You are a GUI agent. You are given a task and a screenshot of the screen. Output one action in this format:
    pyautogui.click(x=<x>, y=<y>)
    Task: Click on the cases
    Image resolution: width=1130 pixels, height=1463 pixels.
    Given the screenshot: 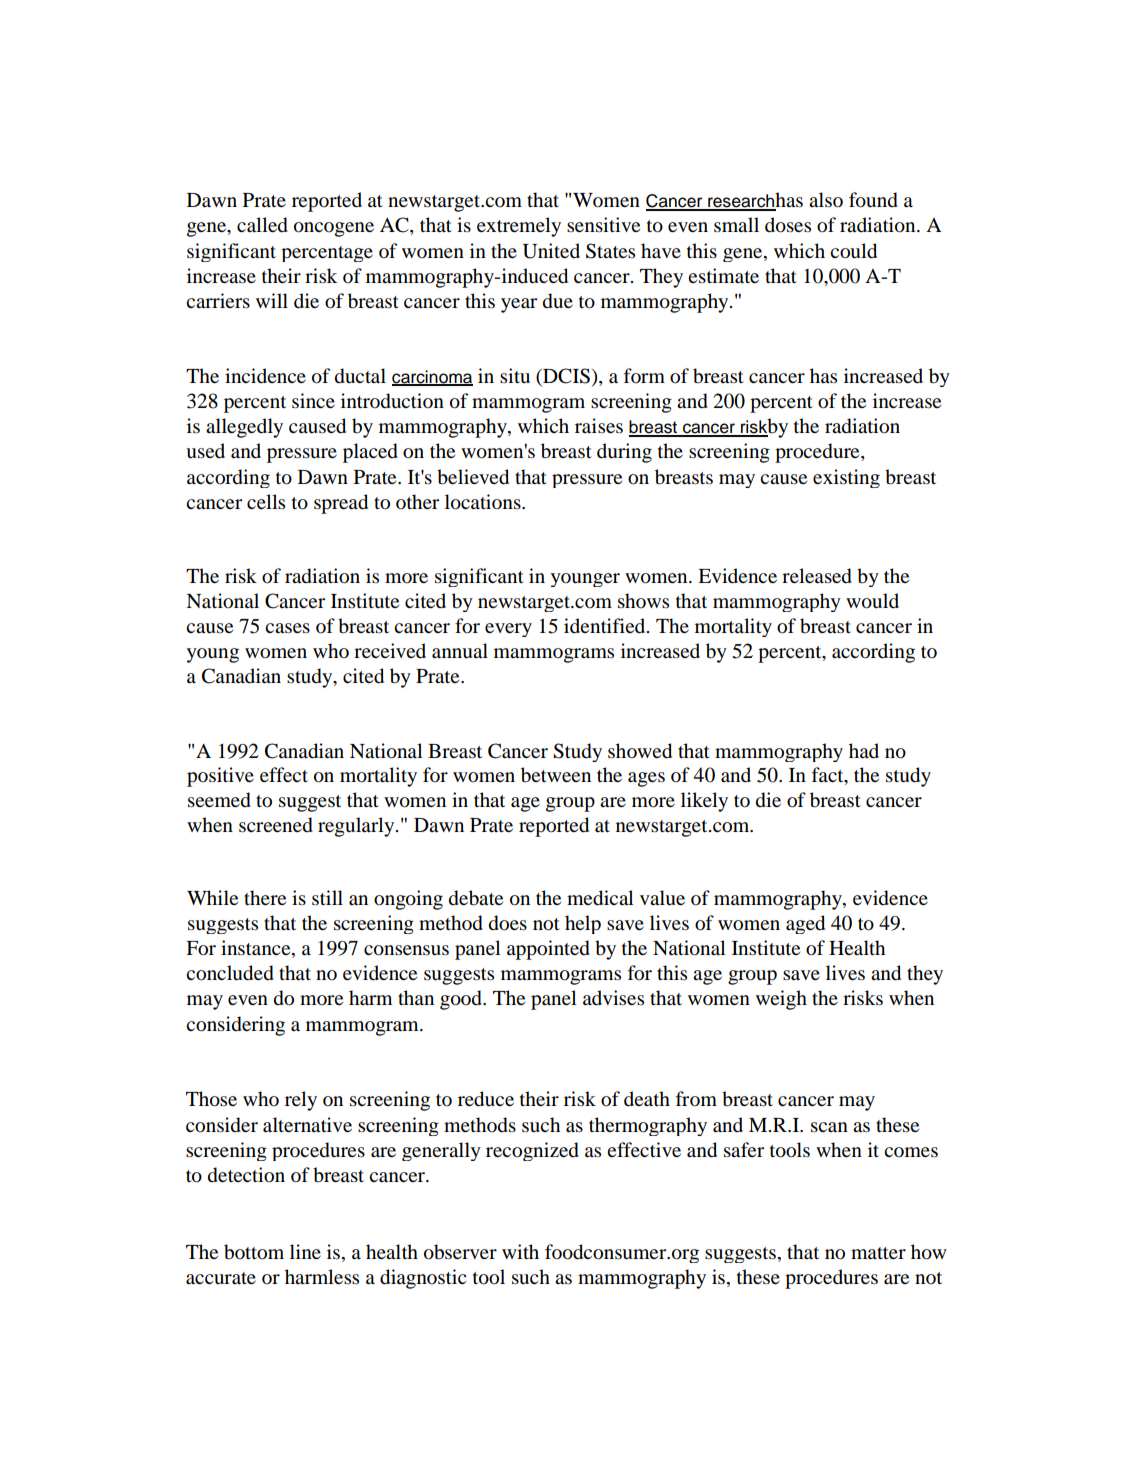 What is the action you would take?
    pyautogui.click(x=287, y=628)
